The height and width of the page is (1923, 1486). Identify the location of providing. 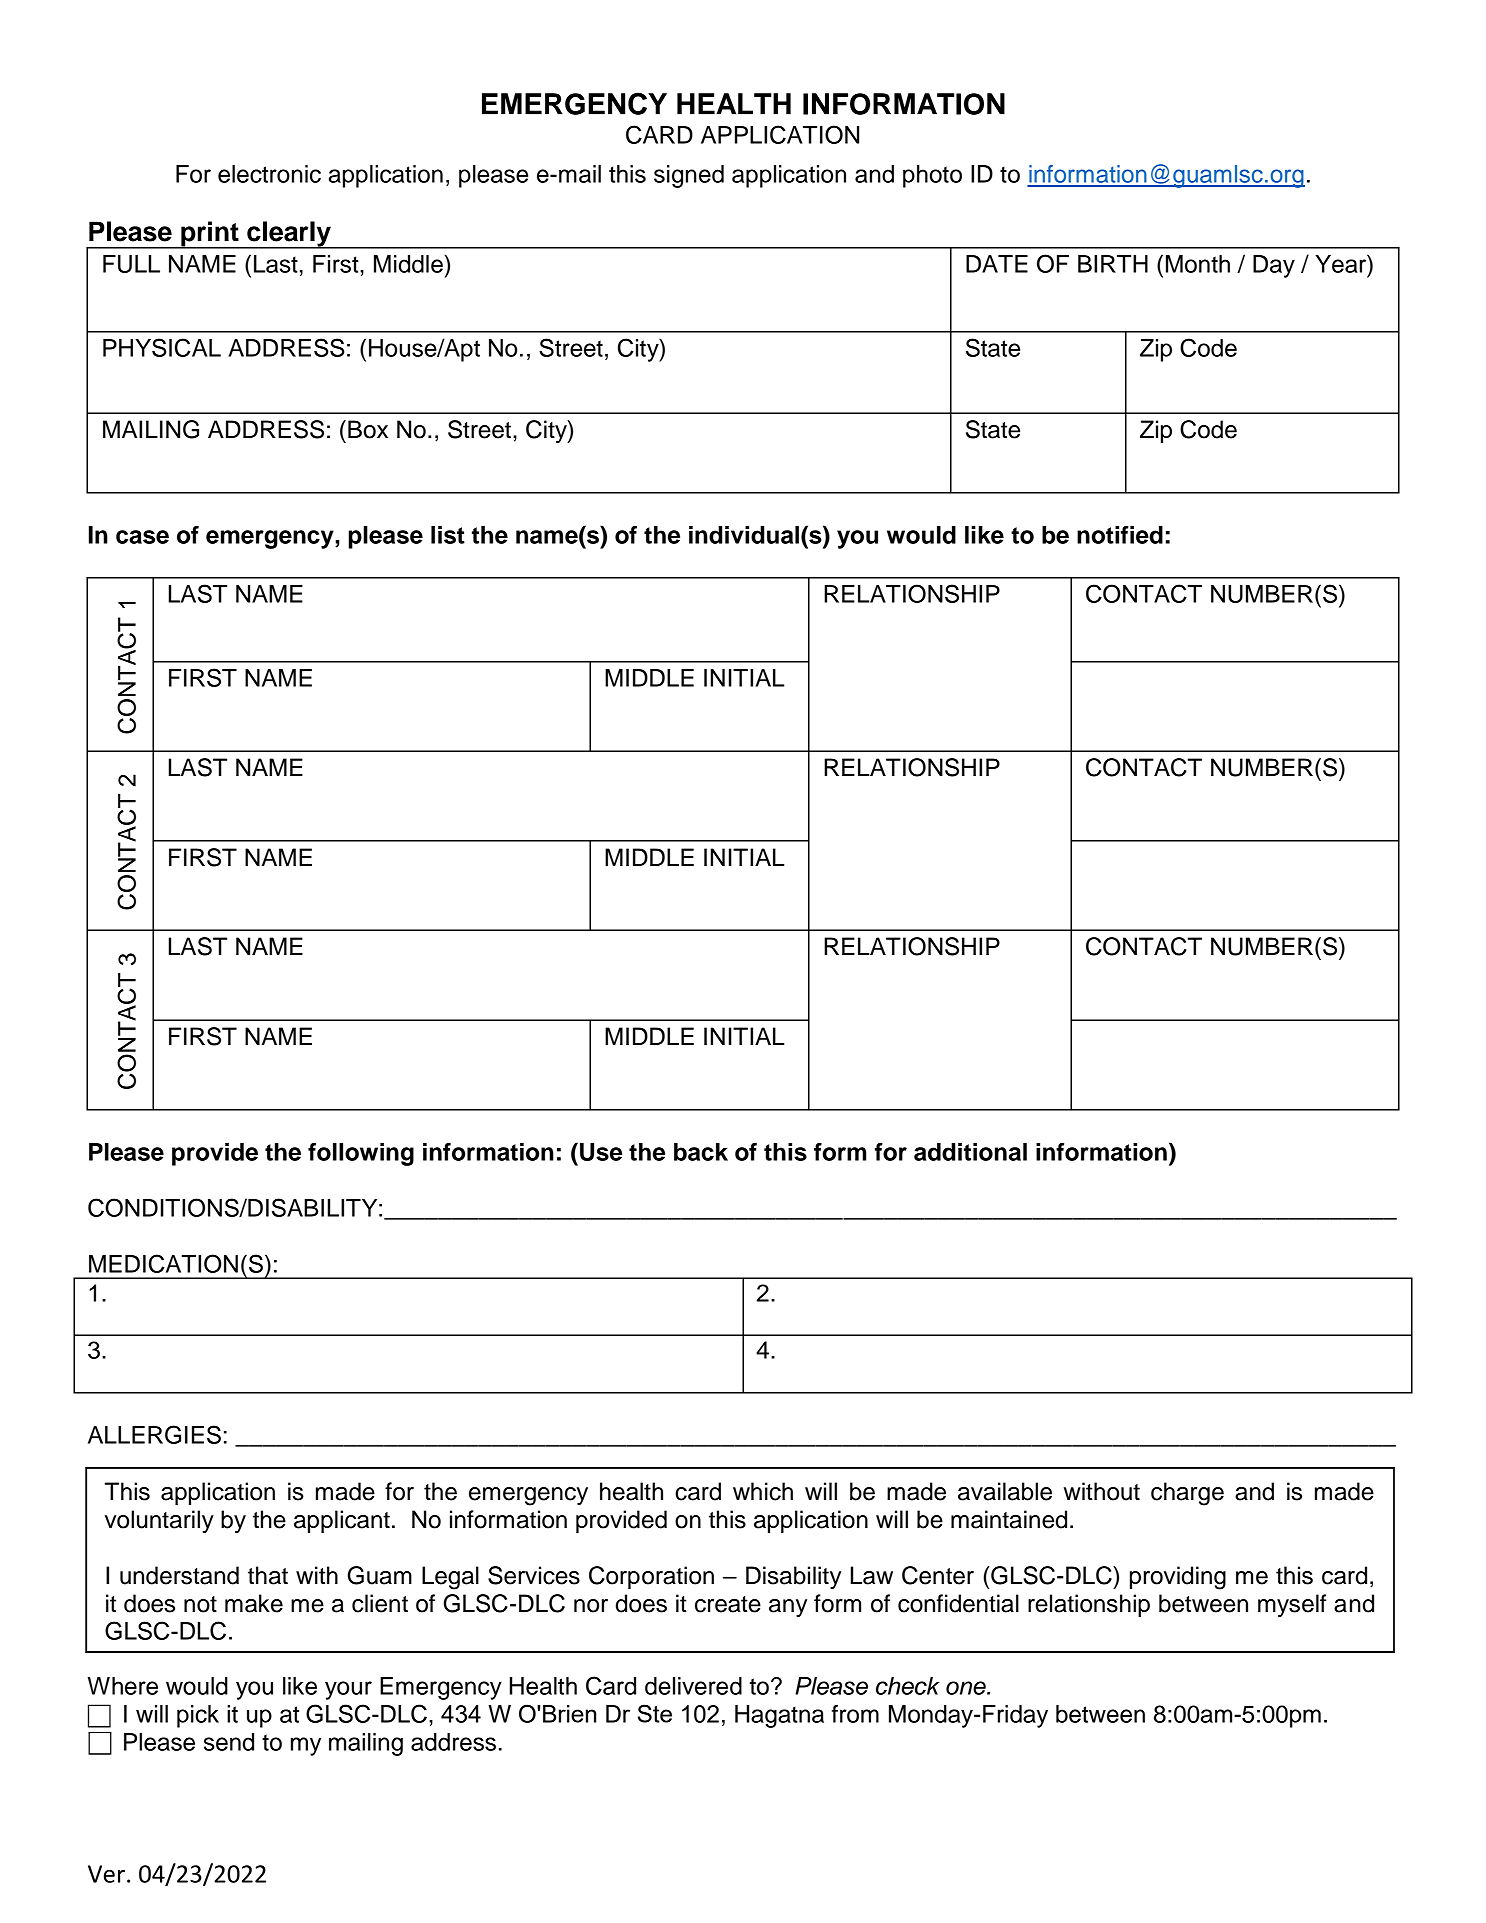
(1178, 1578).
